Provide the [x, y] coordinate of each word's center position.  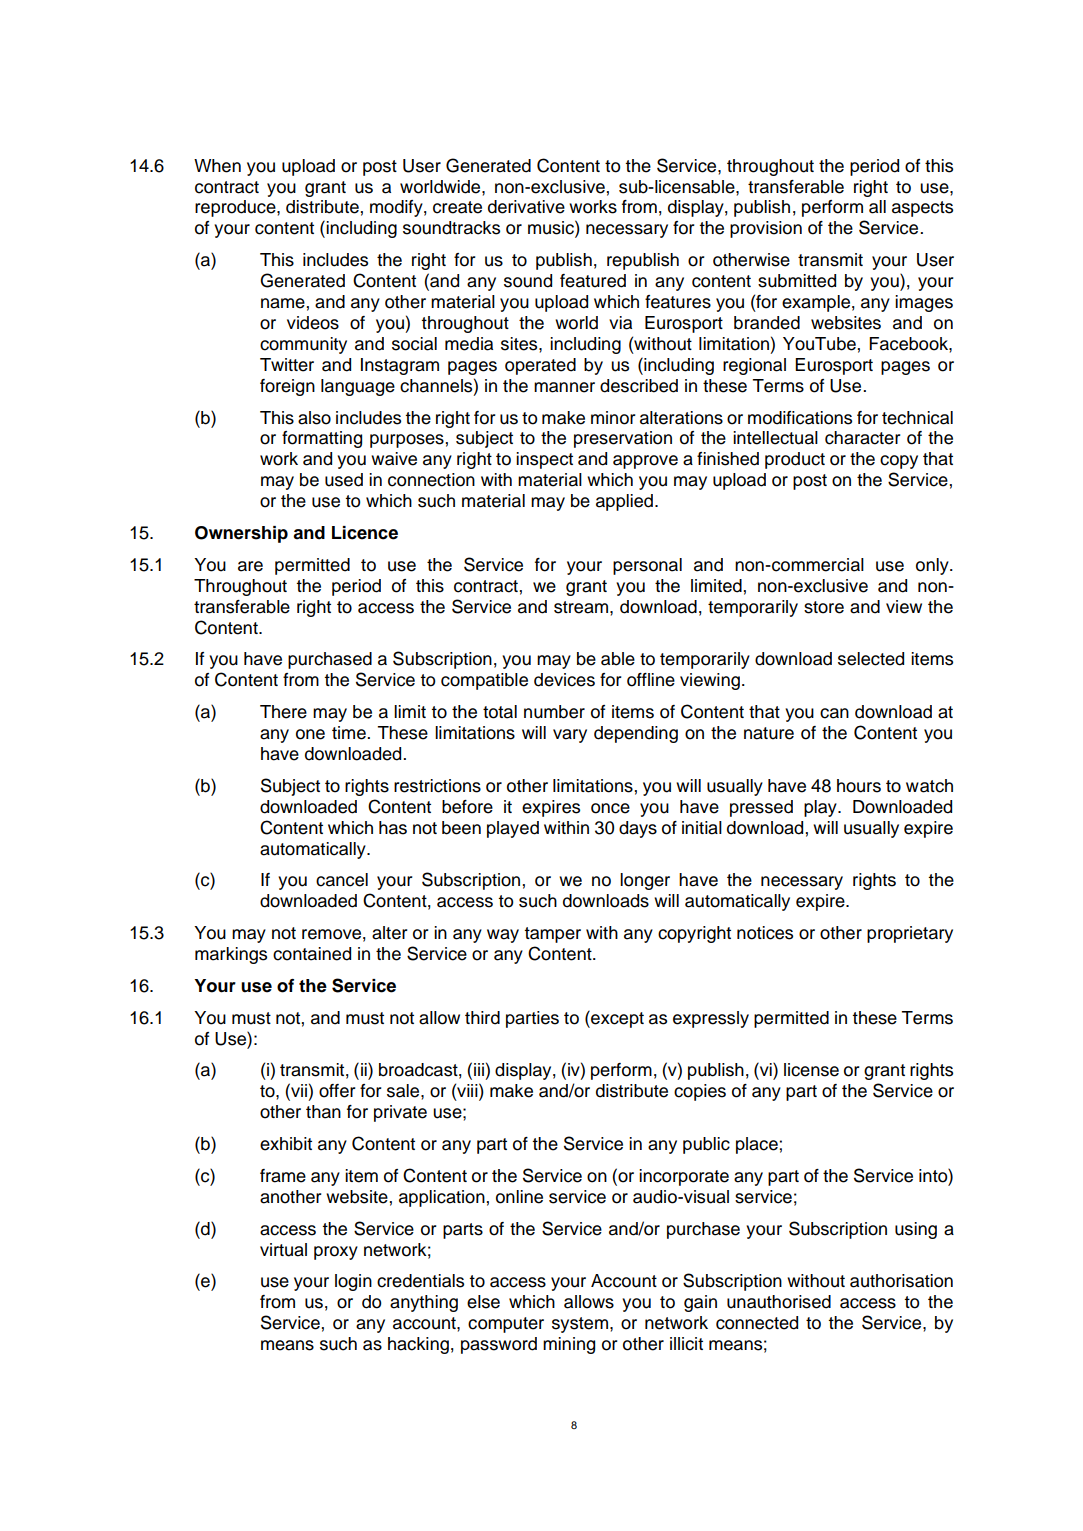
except [616, 1019]
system [580, 1325]
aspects [922, 209]
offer [337, 1091]
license [811, 1070]
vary [570, 736]
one [310, 734]
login [353, 1282]
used [344, 480]
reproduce [236, 208]
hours [859, 786]
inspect [544, 460]
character [863, 438]
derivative [526, 207]
